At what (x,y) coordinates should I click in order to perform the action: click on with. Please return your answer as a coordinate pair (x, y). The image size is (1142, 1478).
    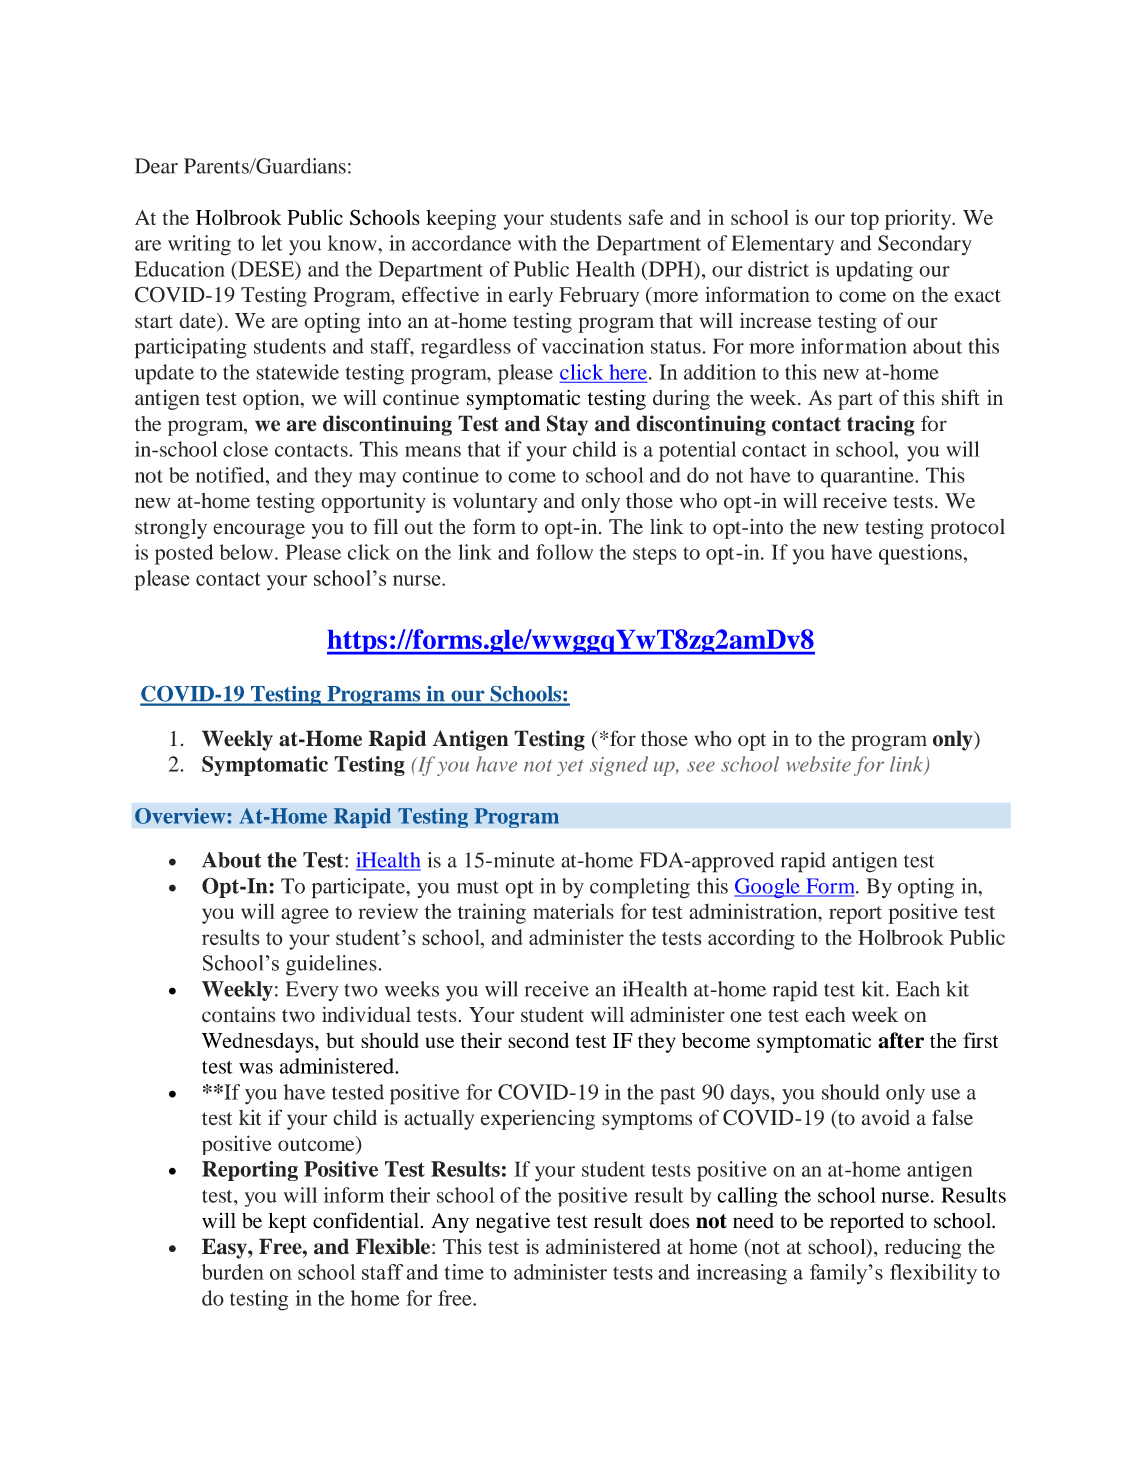
    Looking at the image, I should click on (537, 243).
